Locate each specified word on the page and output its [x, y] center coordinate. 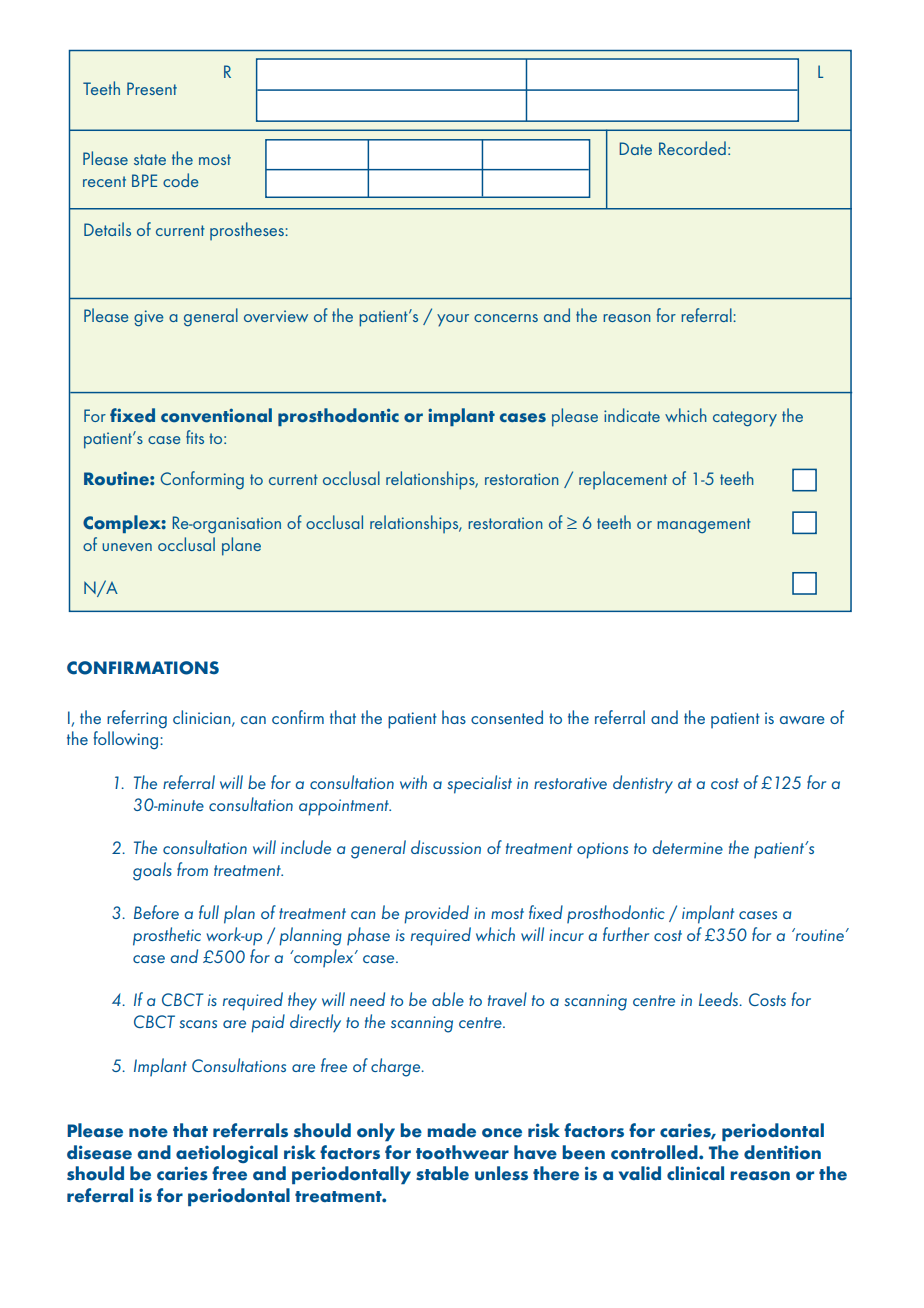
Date [635, 148]
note [148, 1132]
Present [152, 88]
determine [688, 847]
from [192, 869]
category [745, 419]
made [451, 1130]
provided [436, 914]
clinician [203, 718]
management [704, 525]
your [453, 320]
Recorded [692, 148]
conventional [216, 415]
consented [507, 717]
